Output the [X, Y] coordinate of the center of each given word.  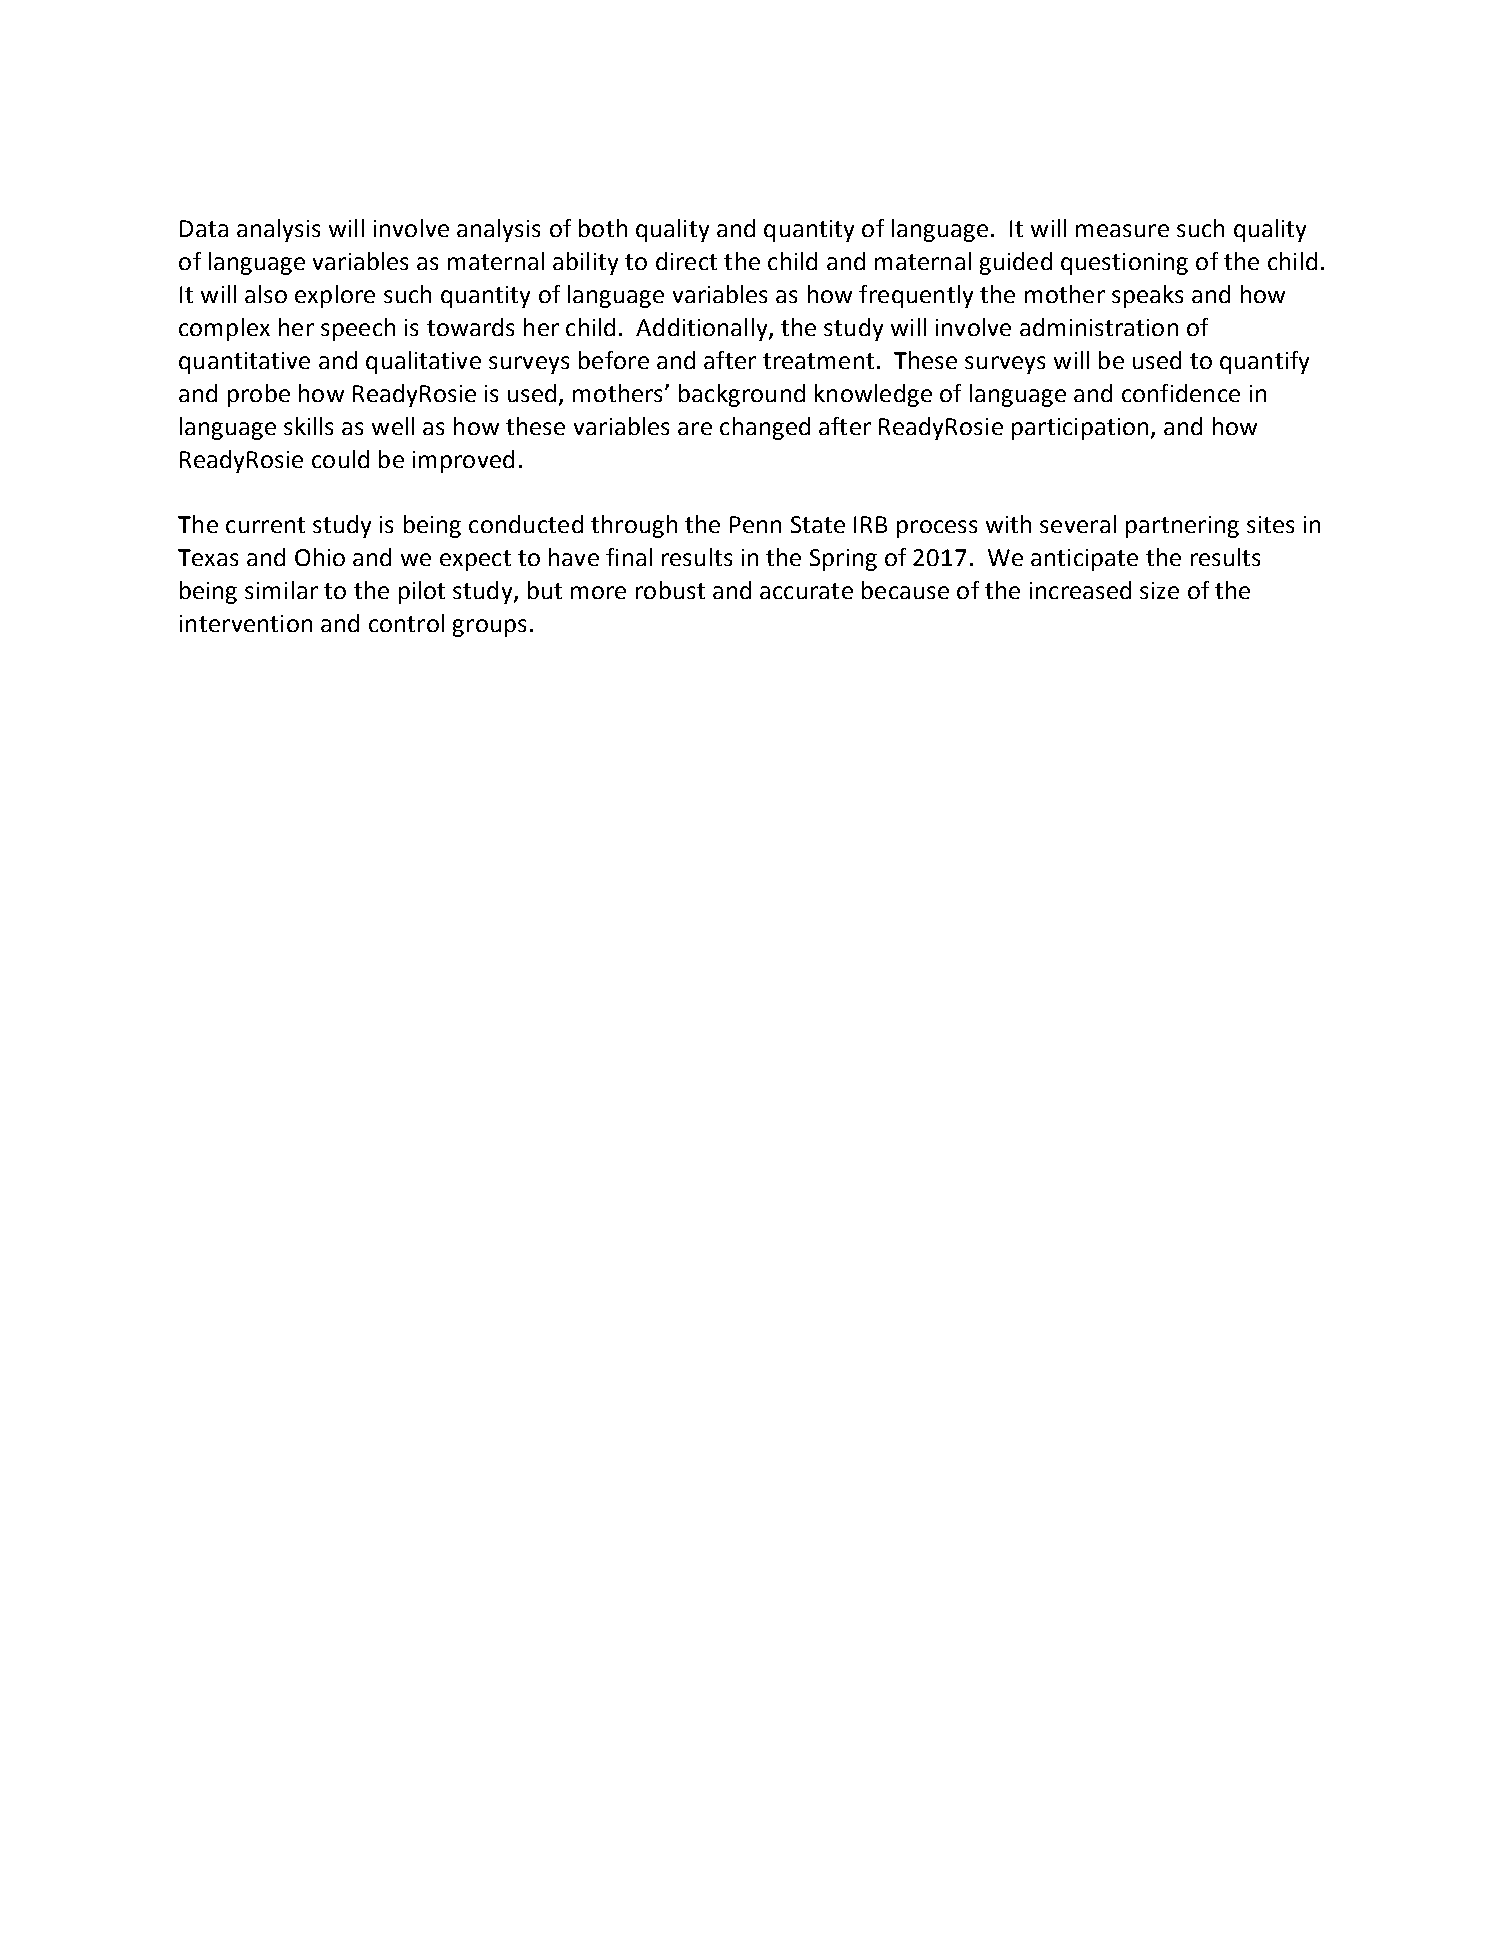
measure [1122, 230]
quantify [1264, 362]
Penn [755, 524]
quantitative [244, 363]
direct [686, 261]
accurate [806, 591]
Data [204, 228]
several [1078, 524]
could [340, 459]
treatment [818, 361]
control [406, 623]
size [1159, 590]
